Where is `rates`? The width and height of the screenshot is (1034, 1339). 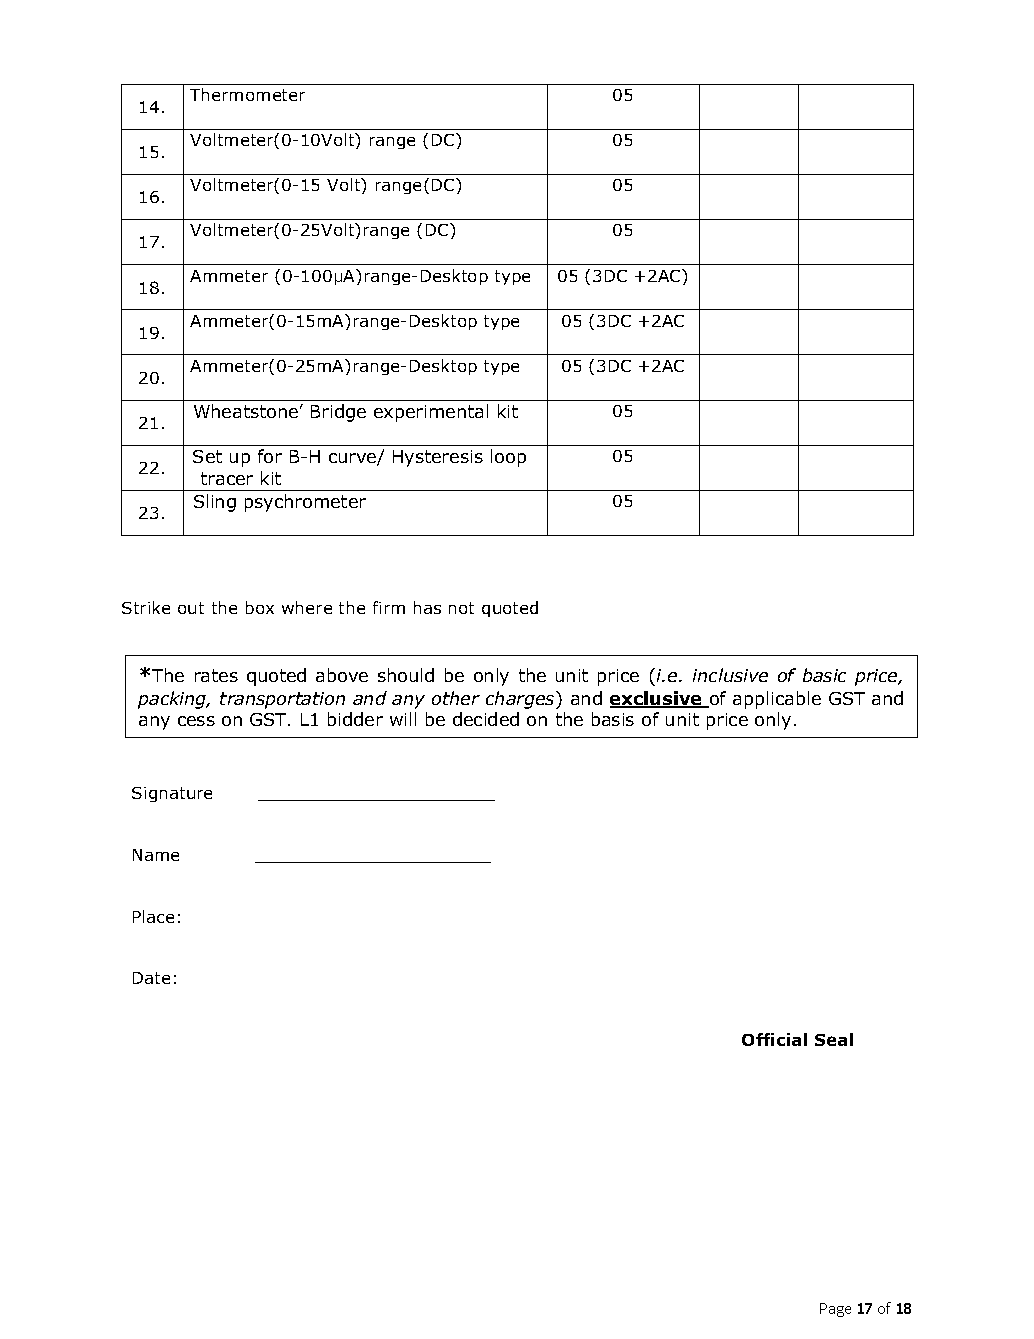
rates is located at coordinates (216, 675).
